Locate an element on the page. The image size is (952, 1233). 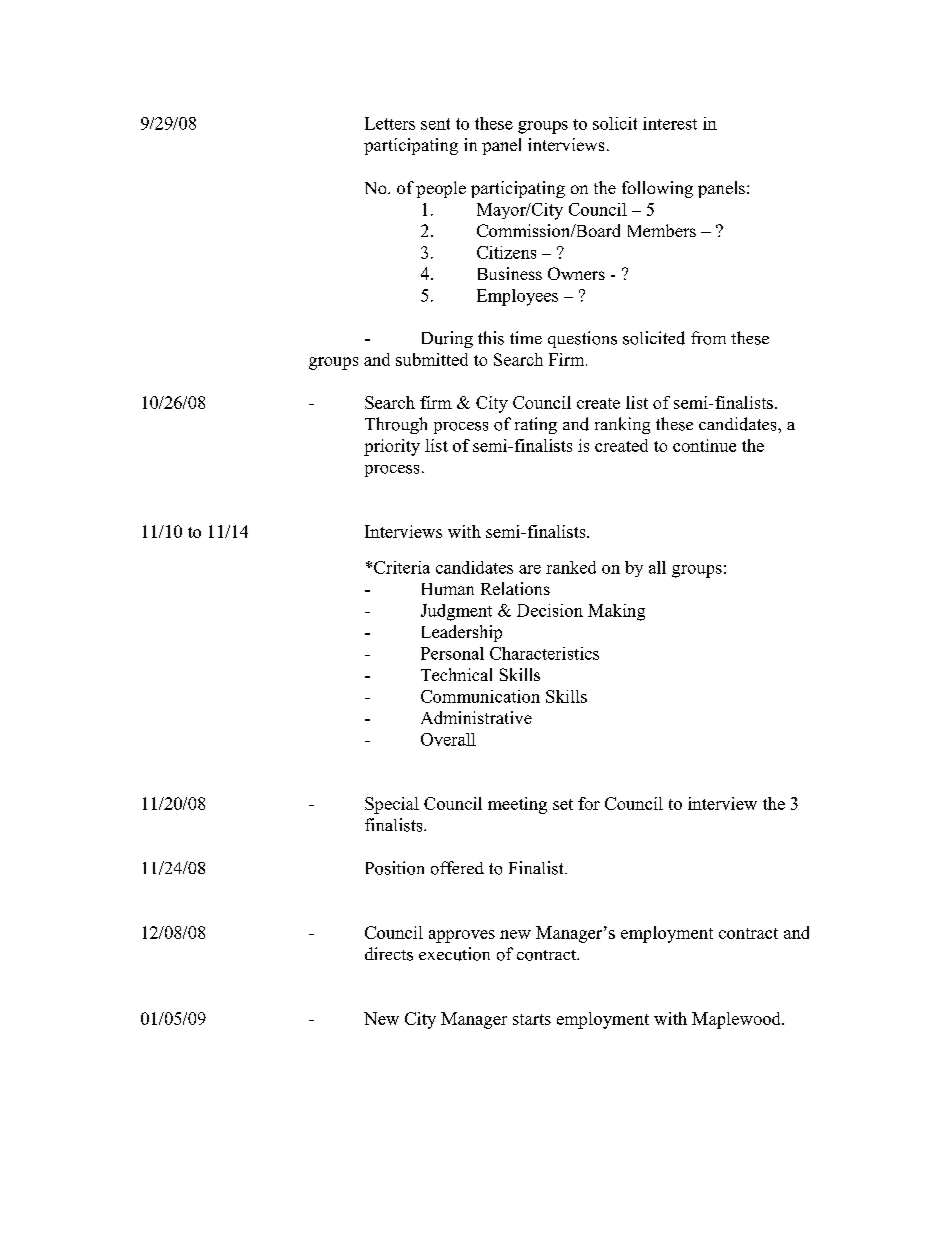
set is located at coordinates (563, 804).
